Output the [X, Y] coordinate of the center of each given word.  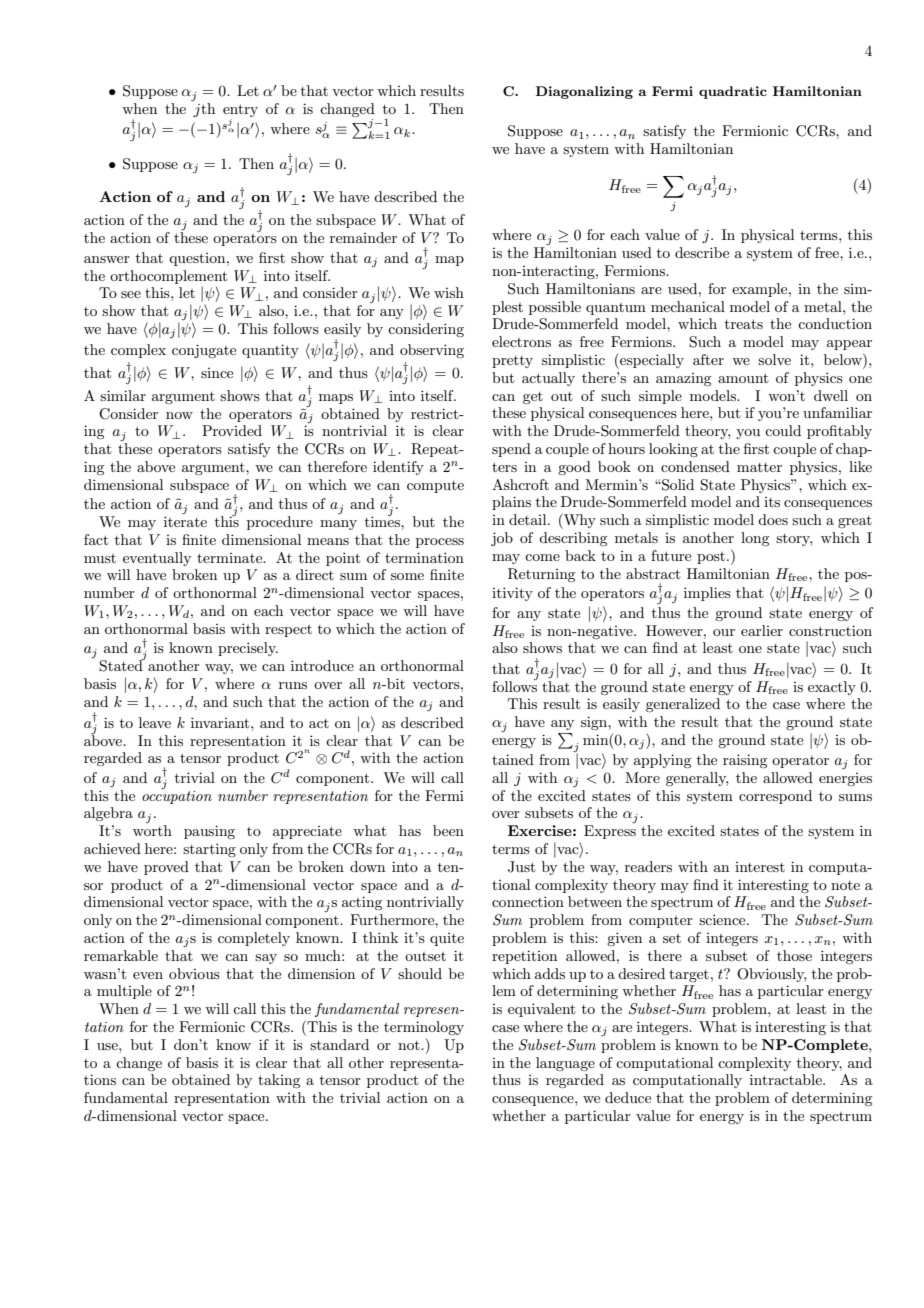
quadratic [733, 92]
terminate [231, 558]
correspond [775, 797]
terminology [424, 1028]
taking [279, 1081]
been [448, 830]
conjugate [204, 351]
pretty [512, 362]
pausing [209, 832]
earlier [762, 630]
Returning [541, 575]
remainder [363, 237]
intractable [787, 1079]
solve [774, 359]
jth [204, 110]
